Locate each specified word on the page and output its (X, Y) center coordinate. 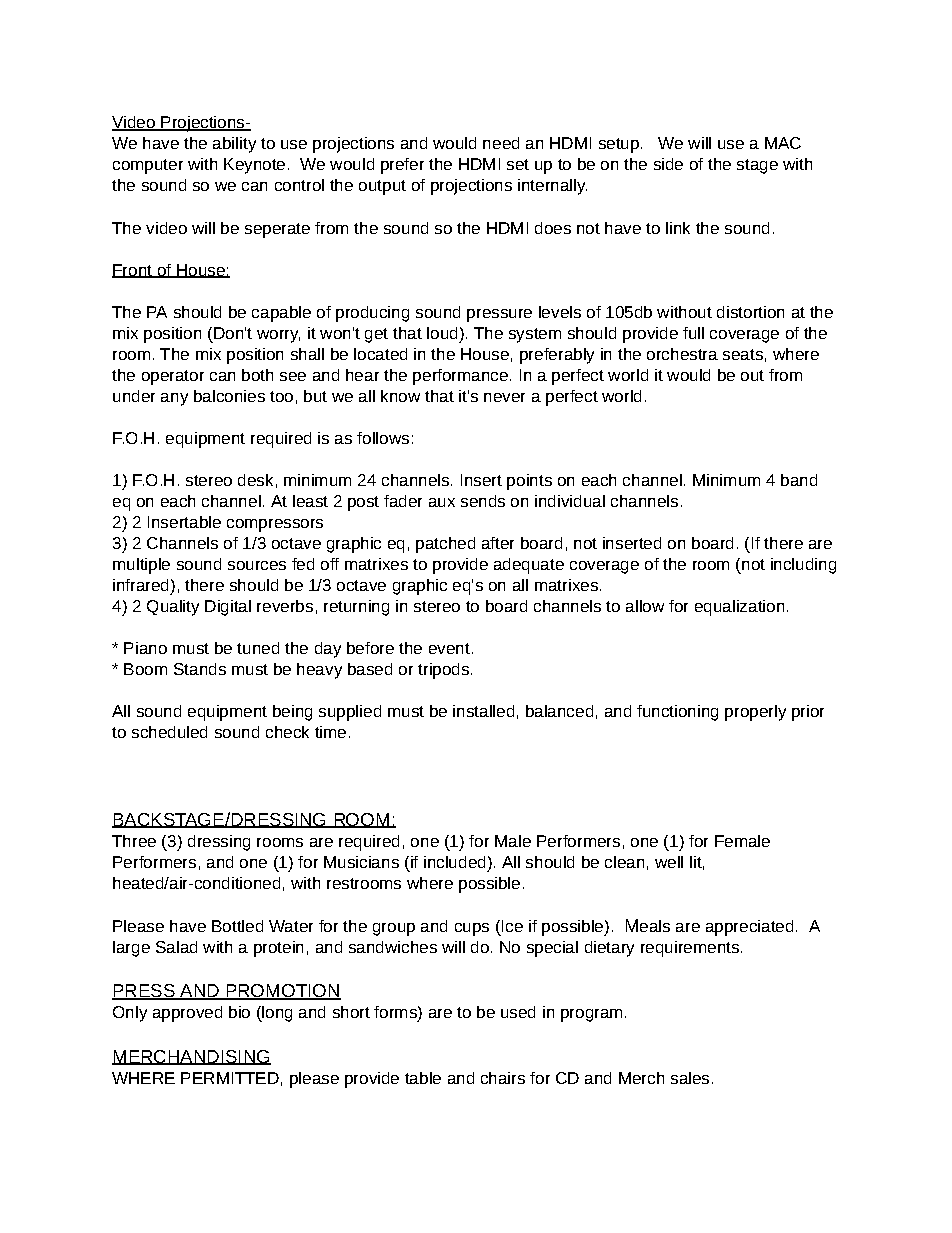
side (668, 164)
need (501, 143)
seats (743, 354)
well (669, 862)
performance (460, 377)
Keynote (254, 166)
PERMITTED (230, 1078)
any (174, 399)
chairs (503, 1078)
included (454, 862)
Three (134, 841)
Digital (228, 608)
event (449, 648)
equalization (739, 608)
